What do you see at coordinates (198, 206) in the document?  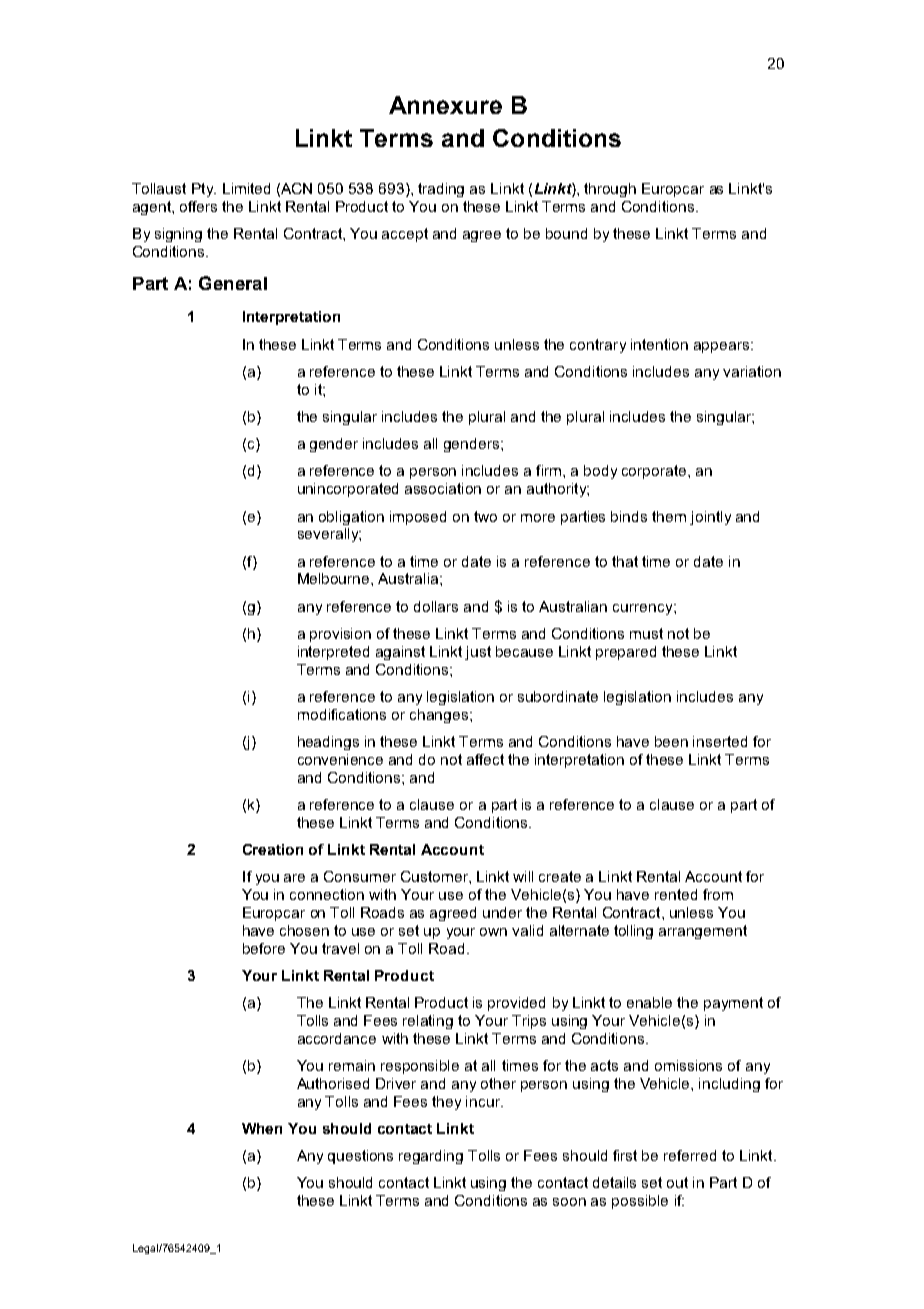 I see `offers` at bounding box center [198, 206].
